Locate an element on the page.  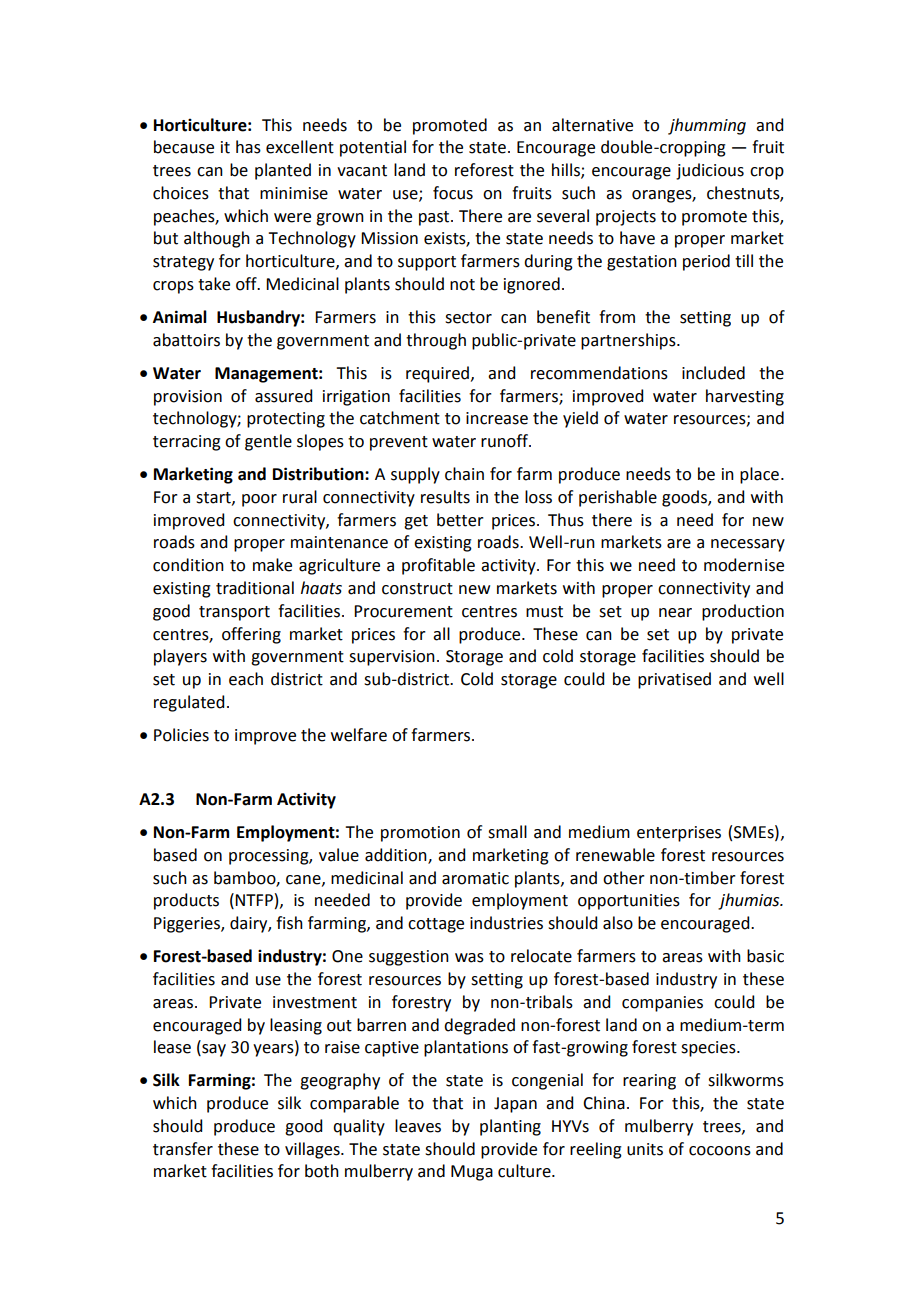
fish is located at coordinates (289, 923).
